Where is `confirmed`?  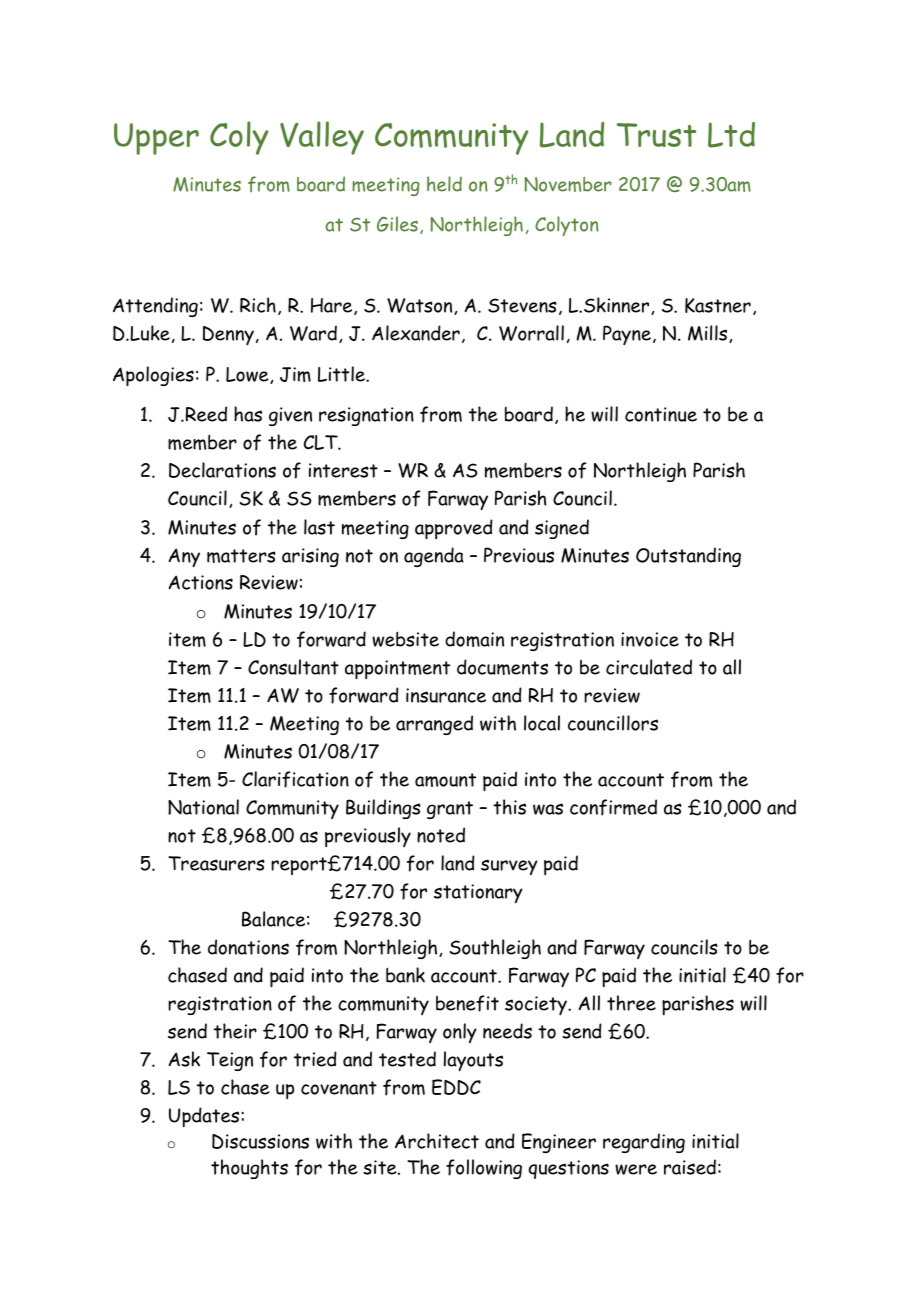
confirmed is located at coordinates (613, 807).
